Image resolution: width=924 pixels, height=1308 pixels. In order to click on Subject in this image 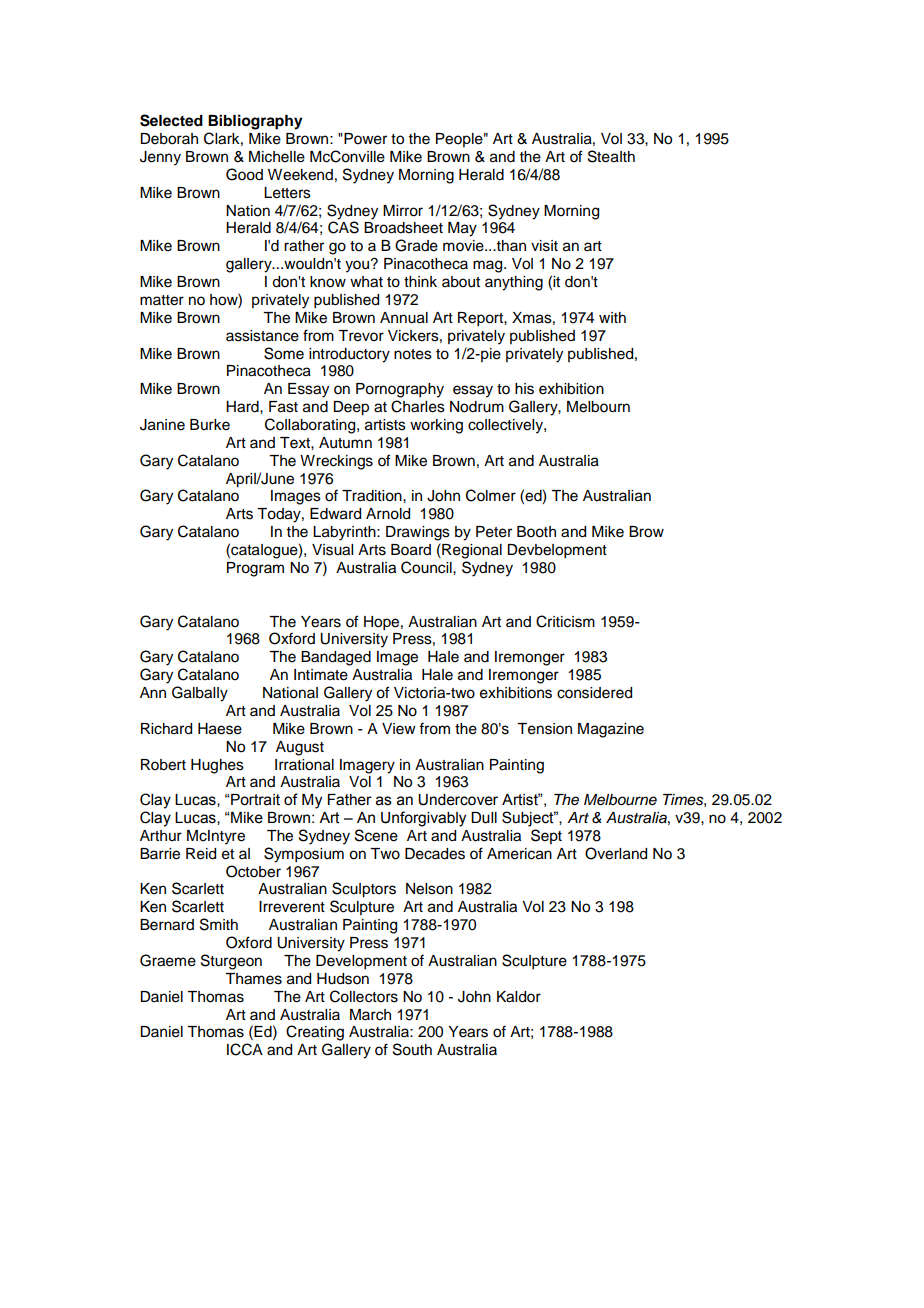, I will do `click(529, 819)`.
